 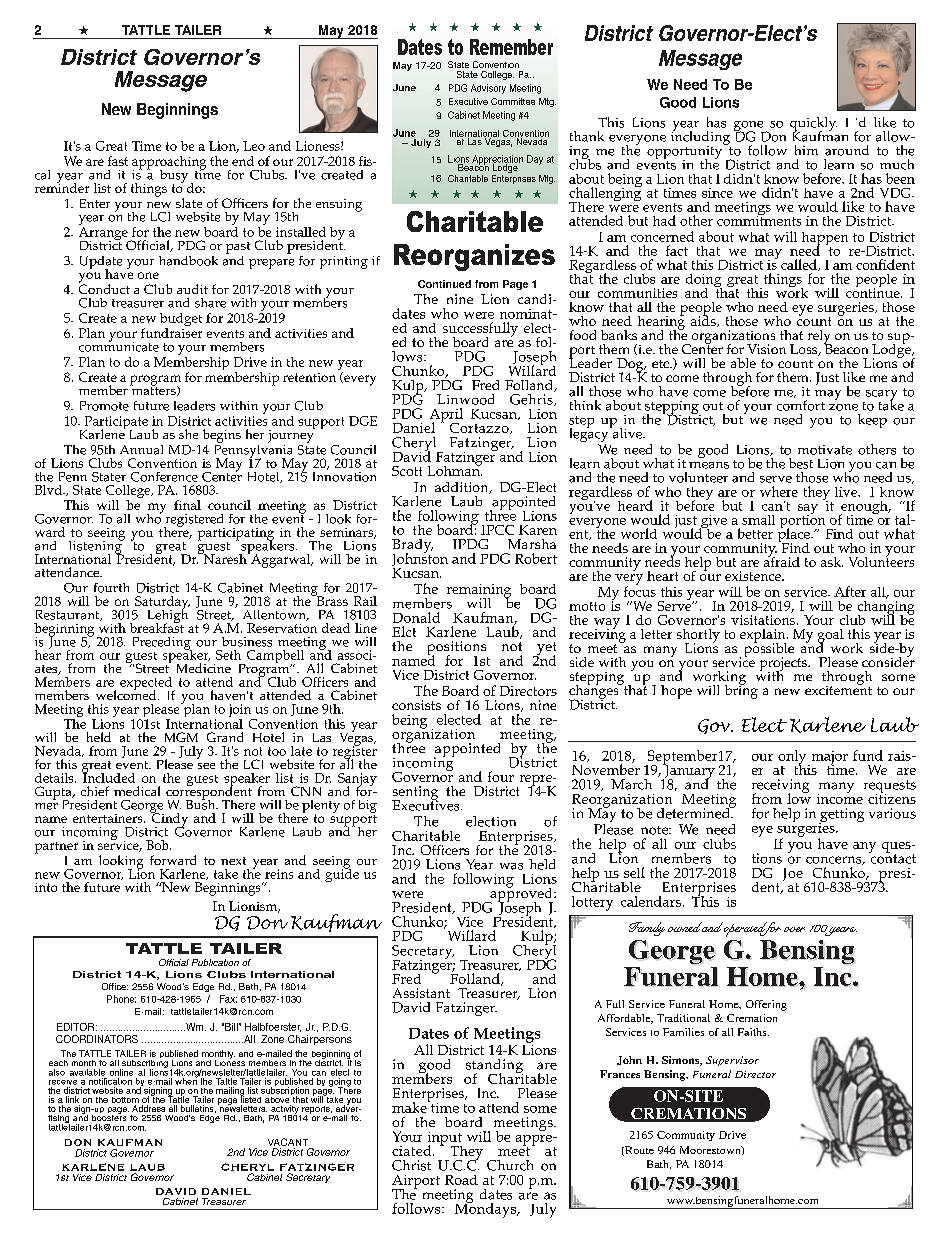 I want to click on yet, so click(x=545, y=650).
